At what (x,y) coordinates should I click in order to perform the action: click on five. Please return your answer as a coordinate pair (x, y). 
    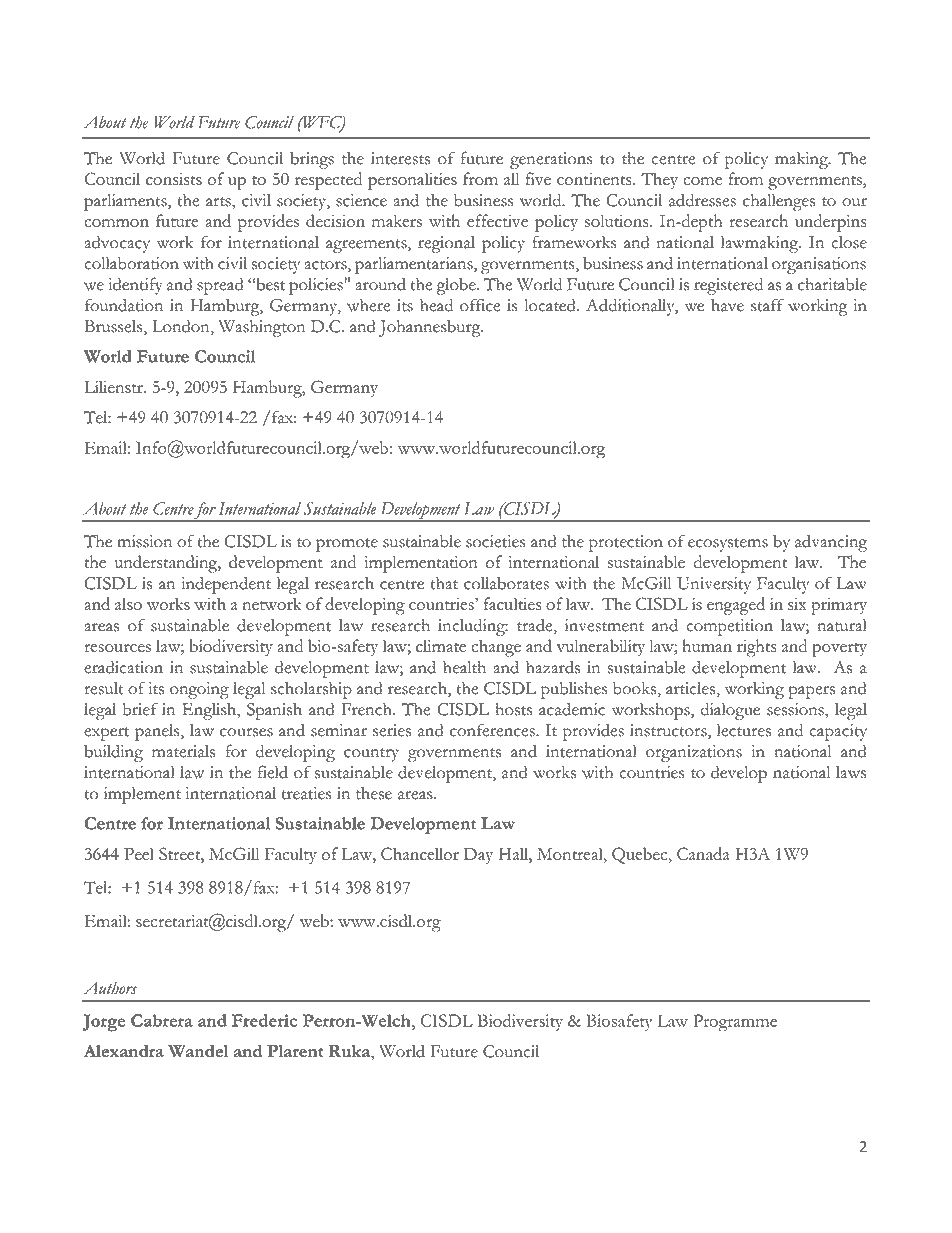
    Looking at the image, I should click on (538, 178).
